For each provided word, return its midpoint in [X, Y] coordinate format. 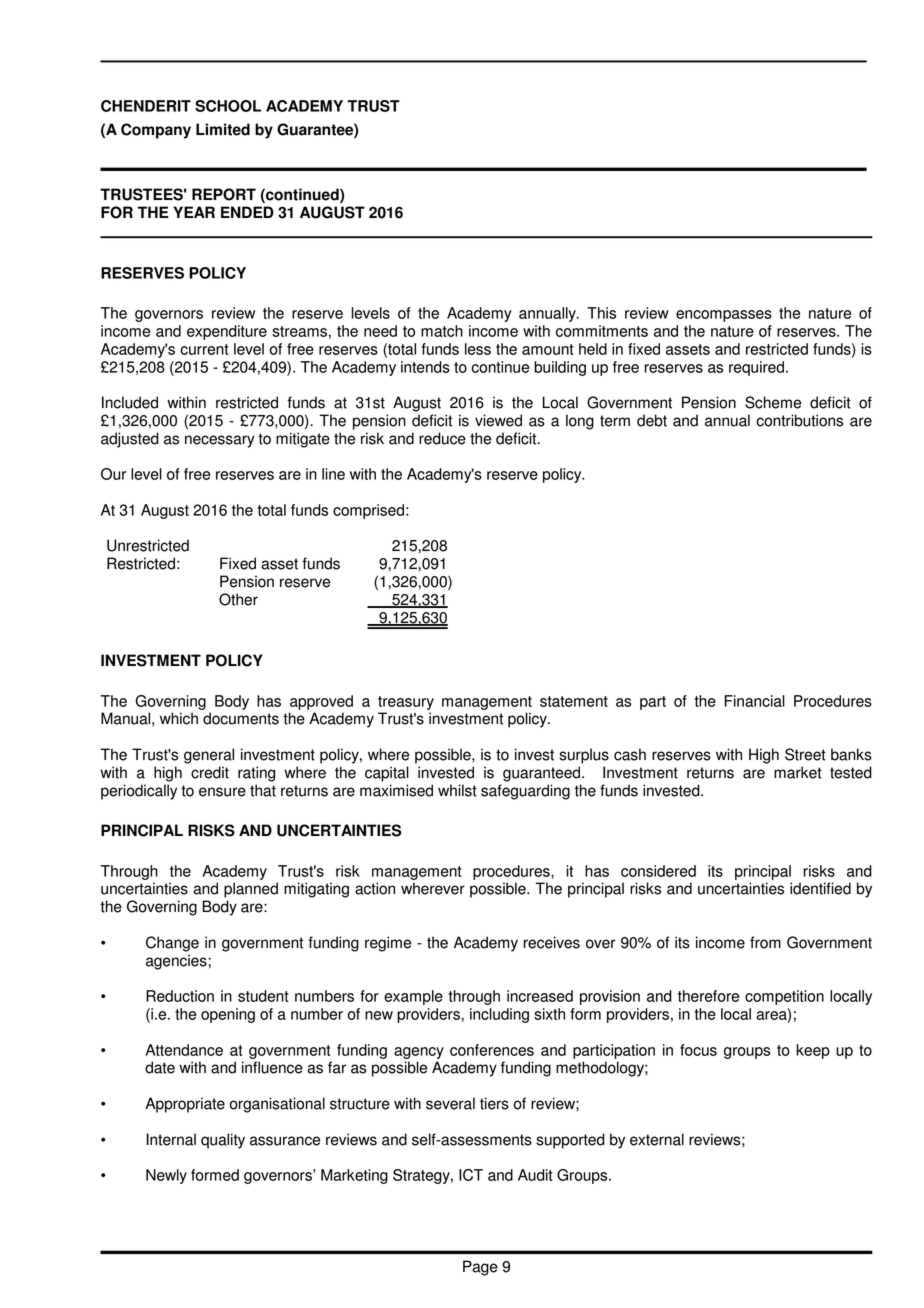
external [657, 1139]
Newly [166, 1176]
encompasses [724, 316]
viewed [498, 420]
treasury [406, 703]
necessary [220, 441]
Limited [223, 129]
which [179, 718]
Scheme [773, 402]
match [442, 331]
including [499, 1015]
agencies [177, 962]
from [765, 942]
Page [480, 1268]
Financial [755, 701]
